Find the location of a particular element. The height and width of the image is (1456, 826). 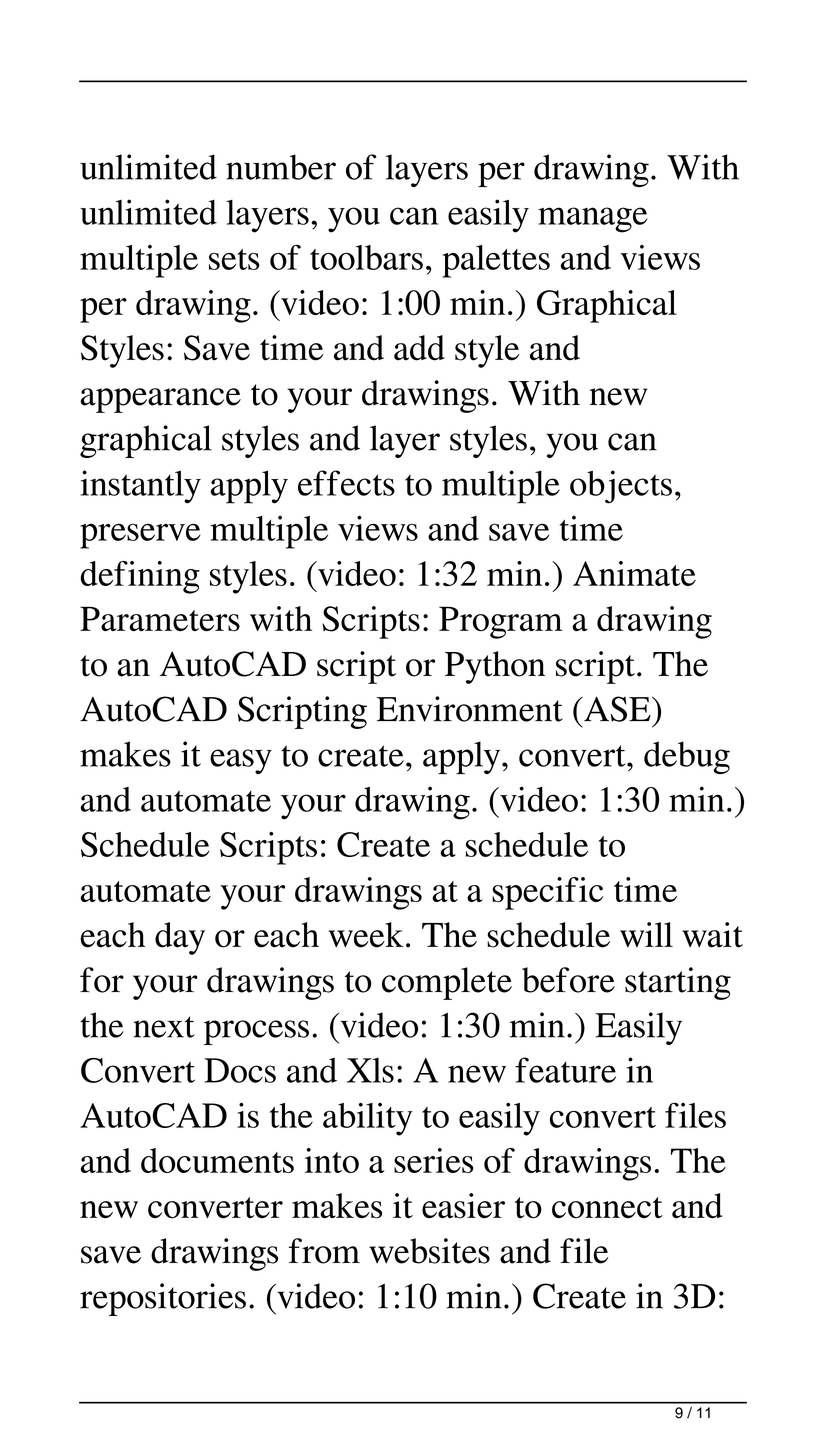

sets is located at coordinates (234, 259).
